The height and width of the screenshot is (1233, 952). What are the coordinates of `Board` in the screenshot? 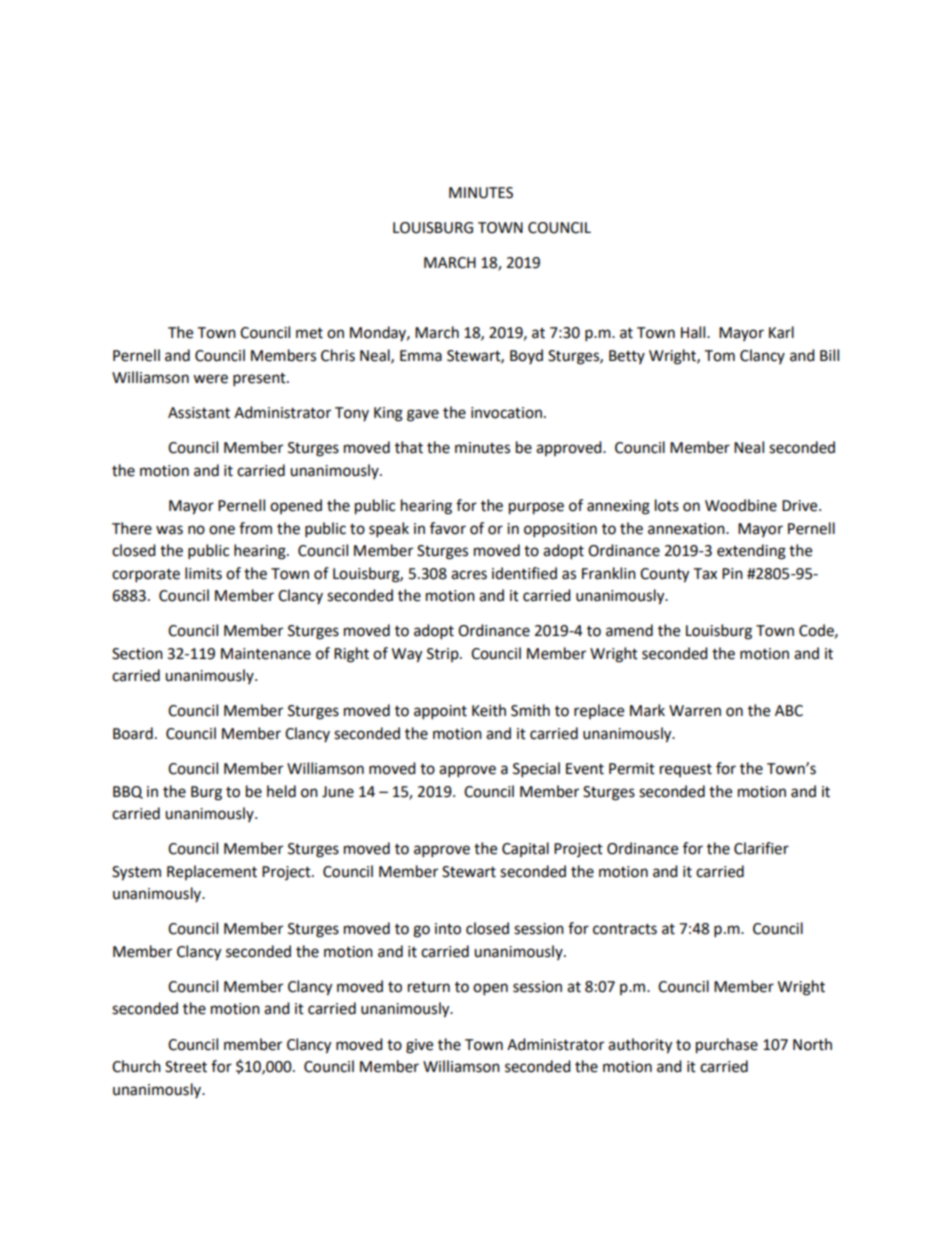 It's located at (133, 733).
